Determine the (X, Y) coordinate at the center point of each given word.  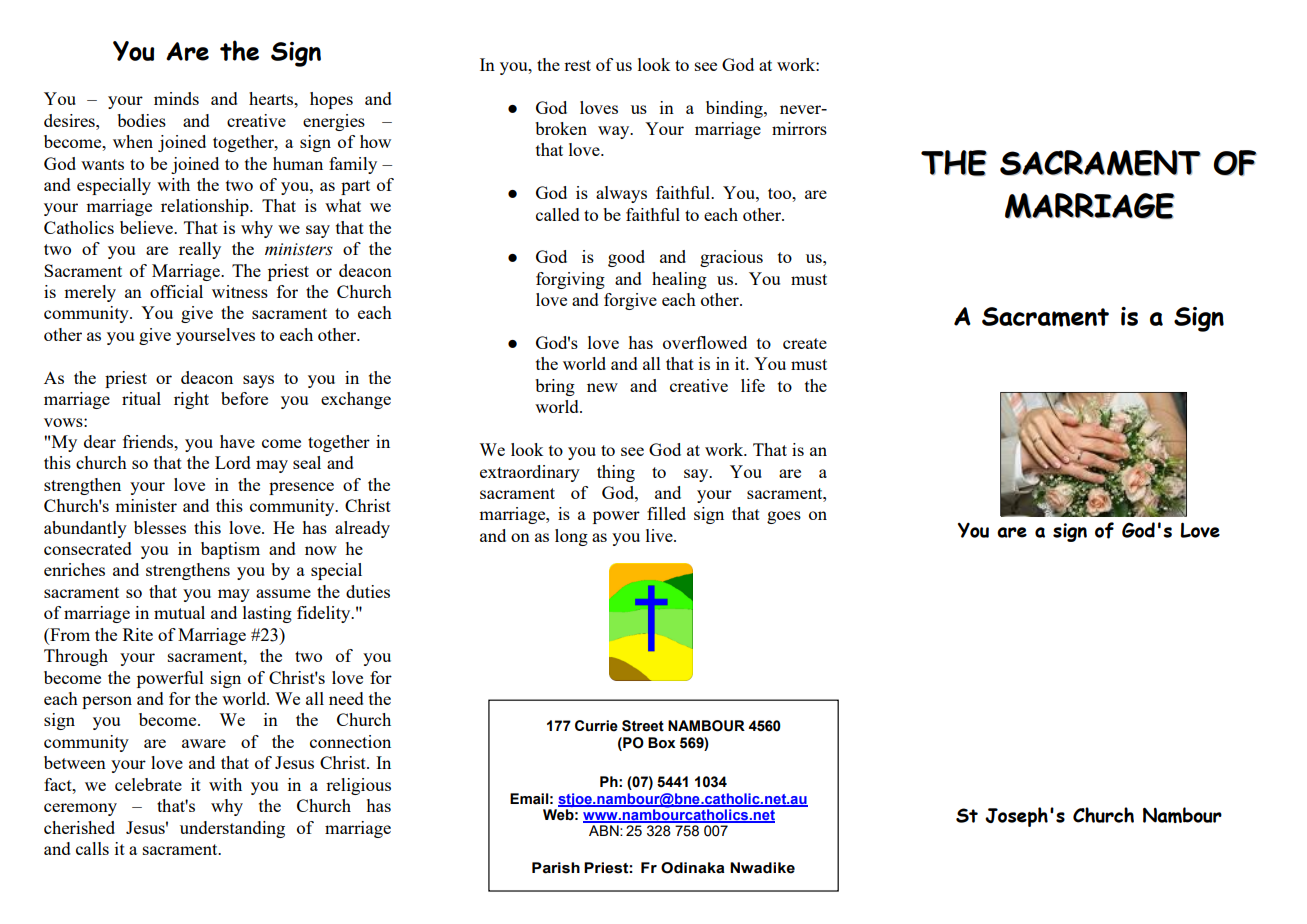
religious (358, 786)
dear (100, 441)
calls (92, 848)
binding (735, 109)
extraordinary (530, 473)
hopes (331, 100)
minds (176, 98)
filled (666, 513)
